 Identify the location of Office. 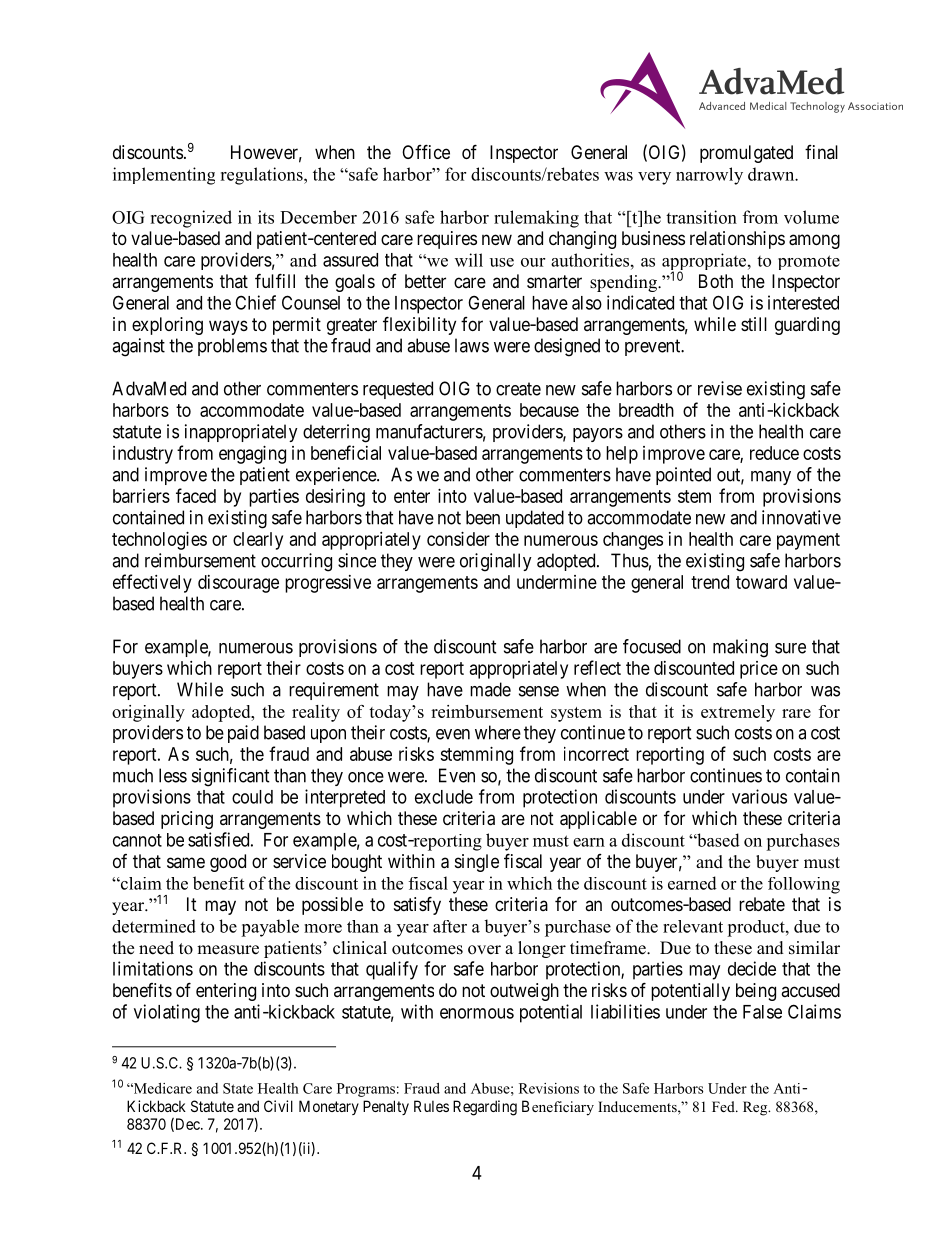
(426, 151).
